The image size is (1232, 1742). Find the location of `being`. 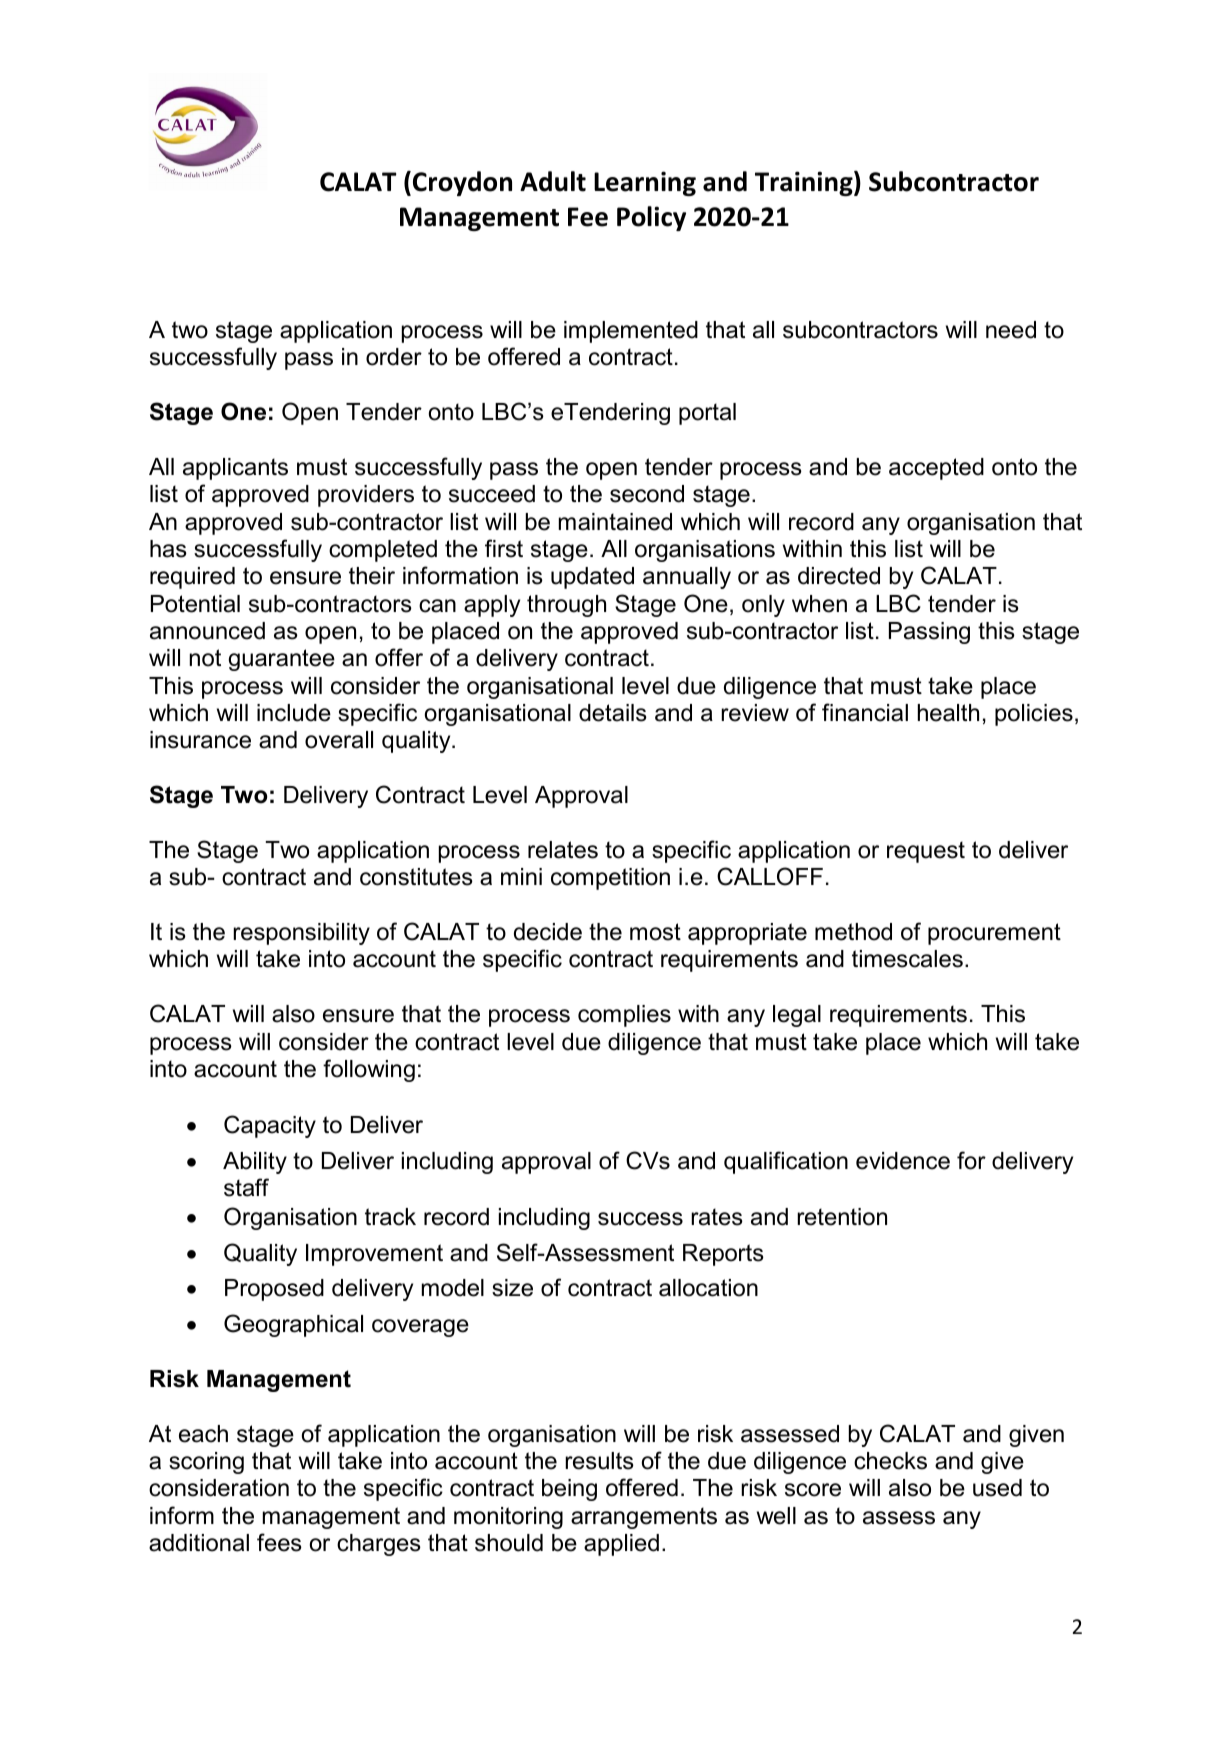

being is located at coordinates (569, 1490).
